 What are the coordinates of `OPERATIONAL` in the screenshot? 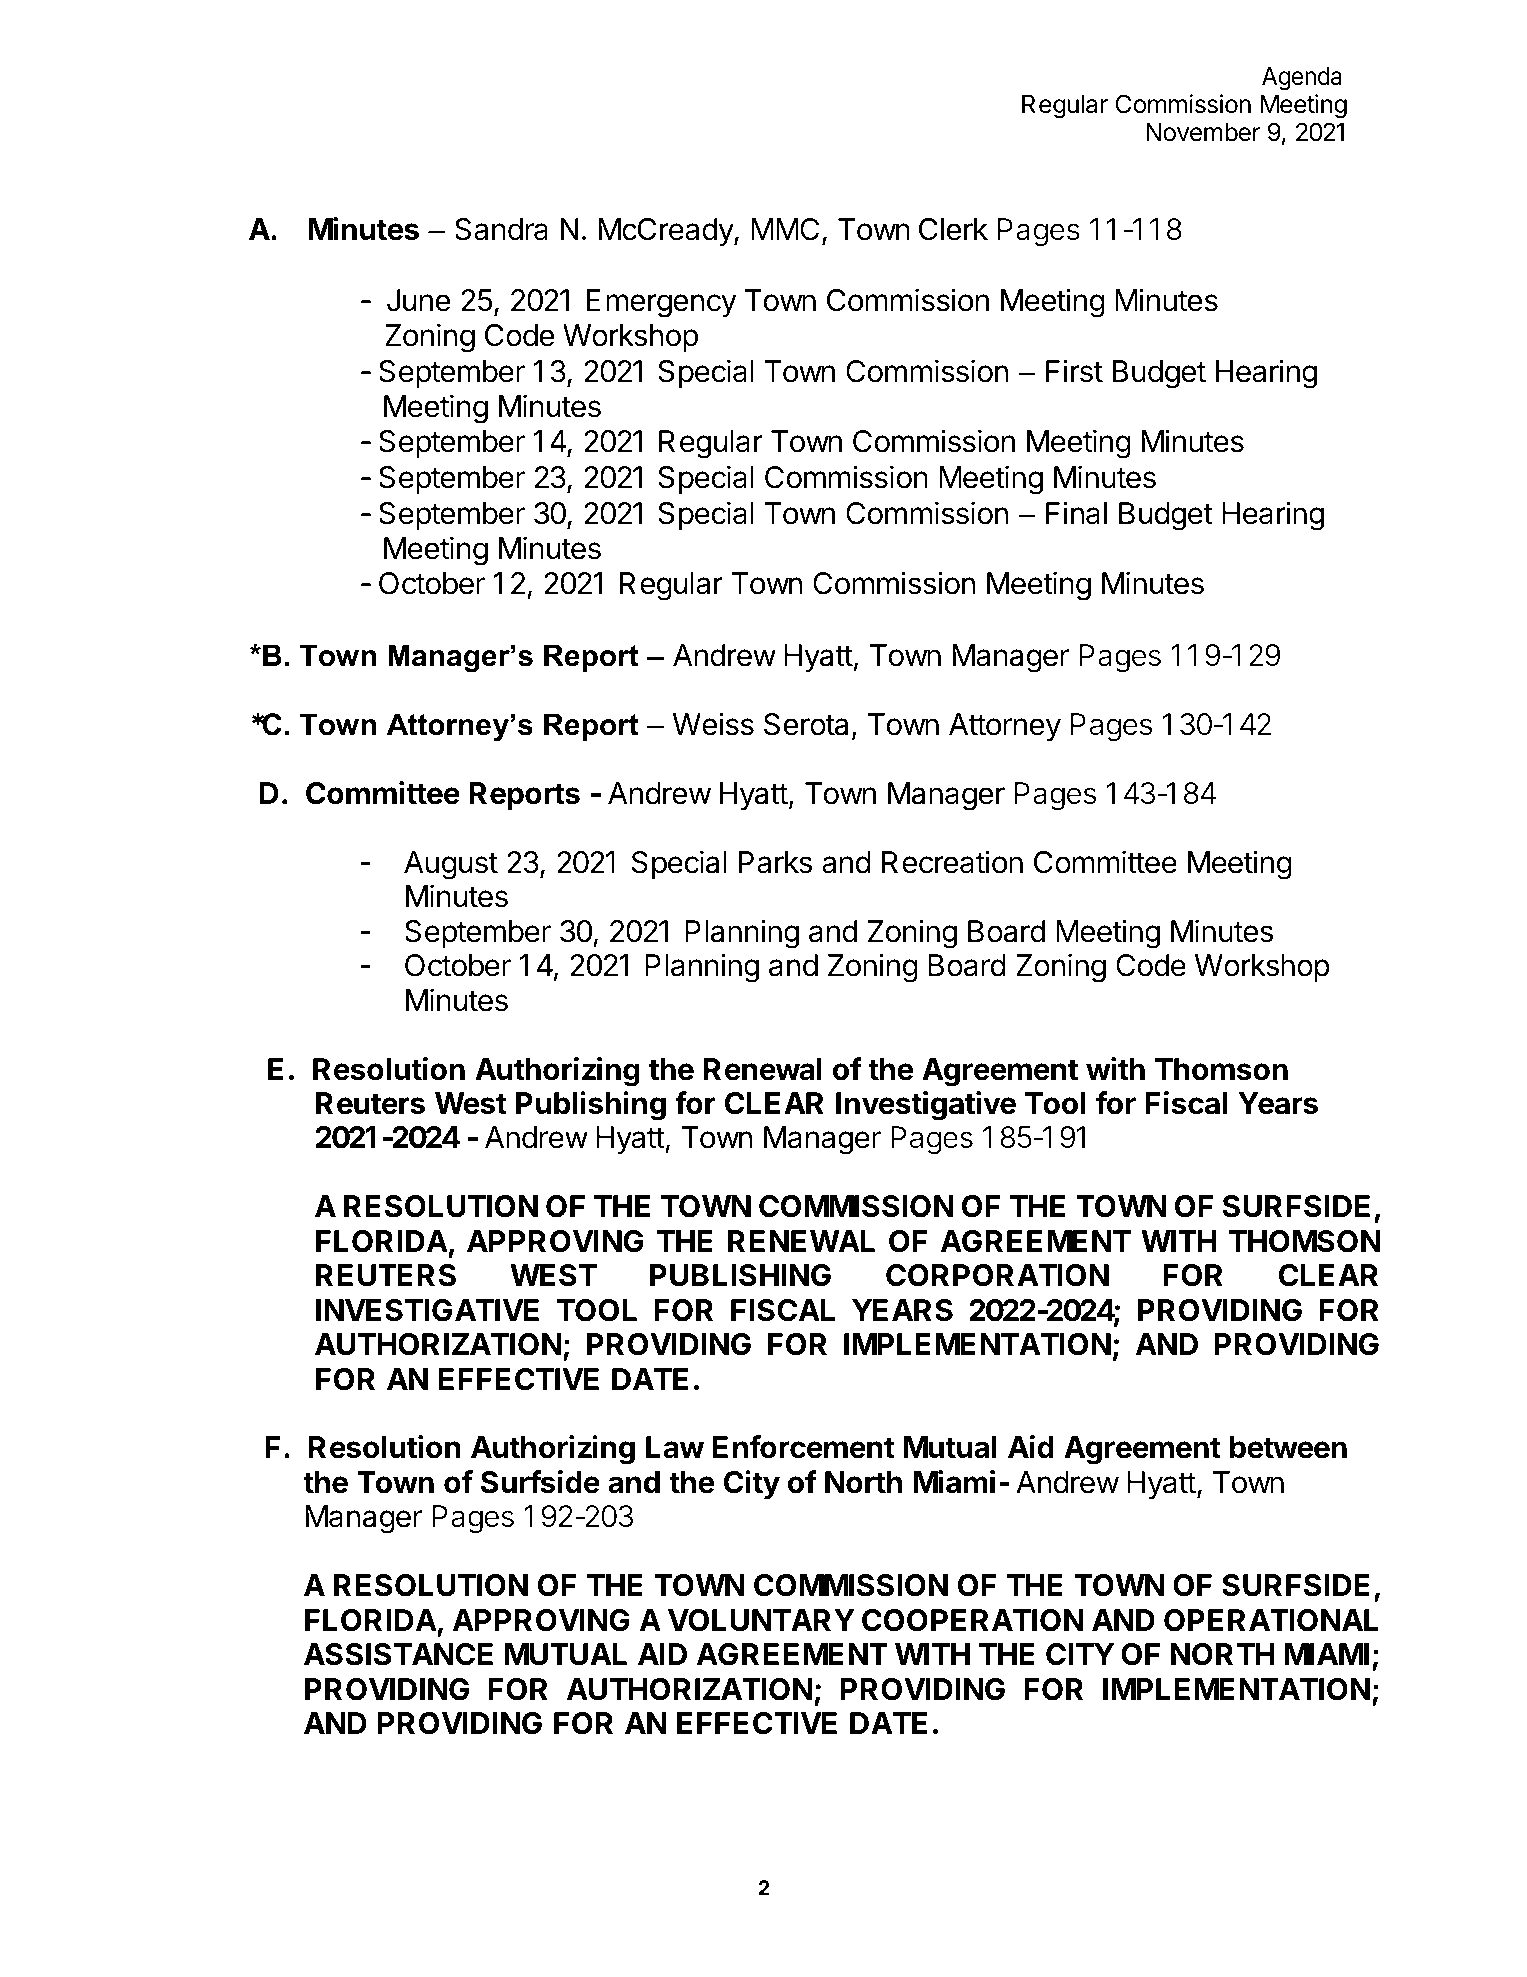 It's located at (1271, 1620).
